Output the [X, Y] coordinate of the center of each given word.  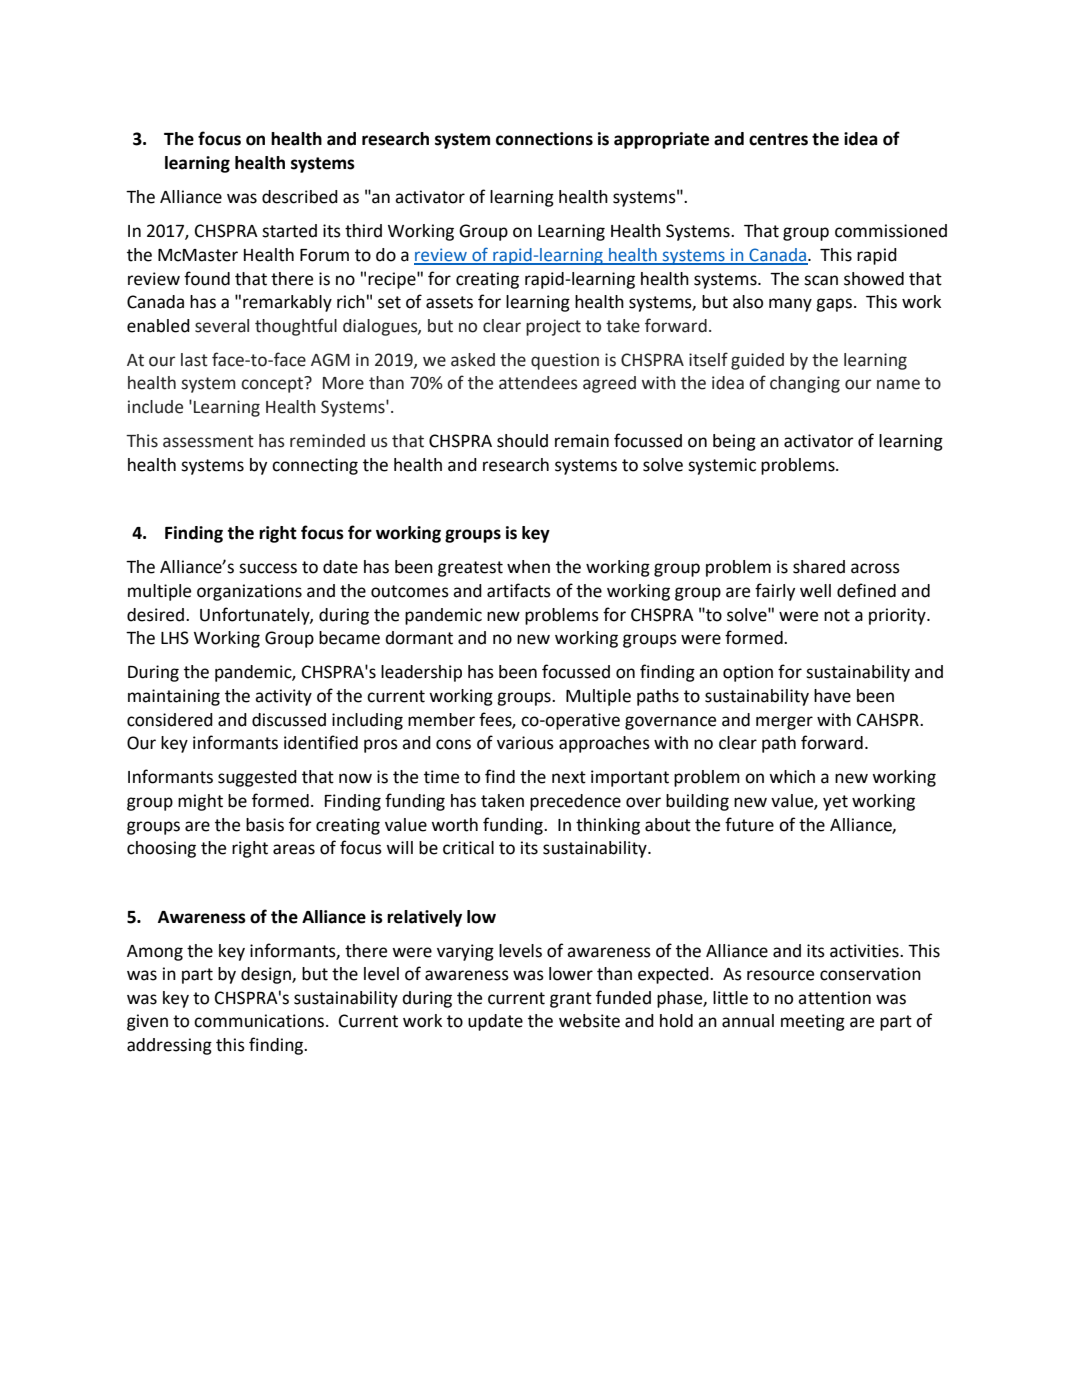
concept [273, 384]
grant [571, 1000]
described [300, 197]
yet [835, 803]
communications [259, 1021]
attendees [538, 383]
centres [778, 139]
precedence [575, 802]
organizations [249, 592]
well [815, 591]
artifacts [519, 590]
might [200, 802]
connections [544, 139]
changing [805, 384]
